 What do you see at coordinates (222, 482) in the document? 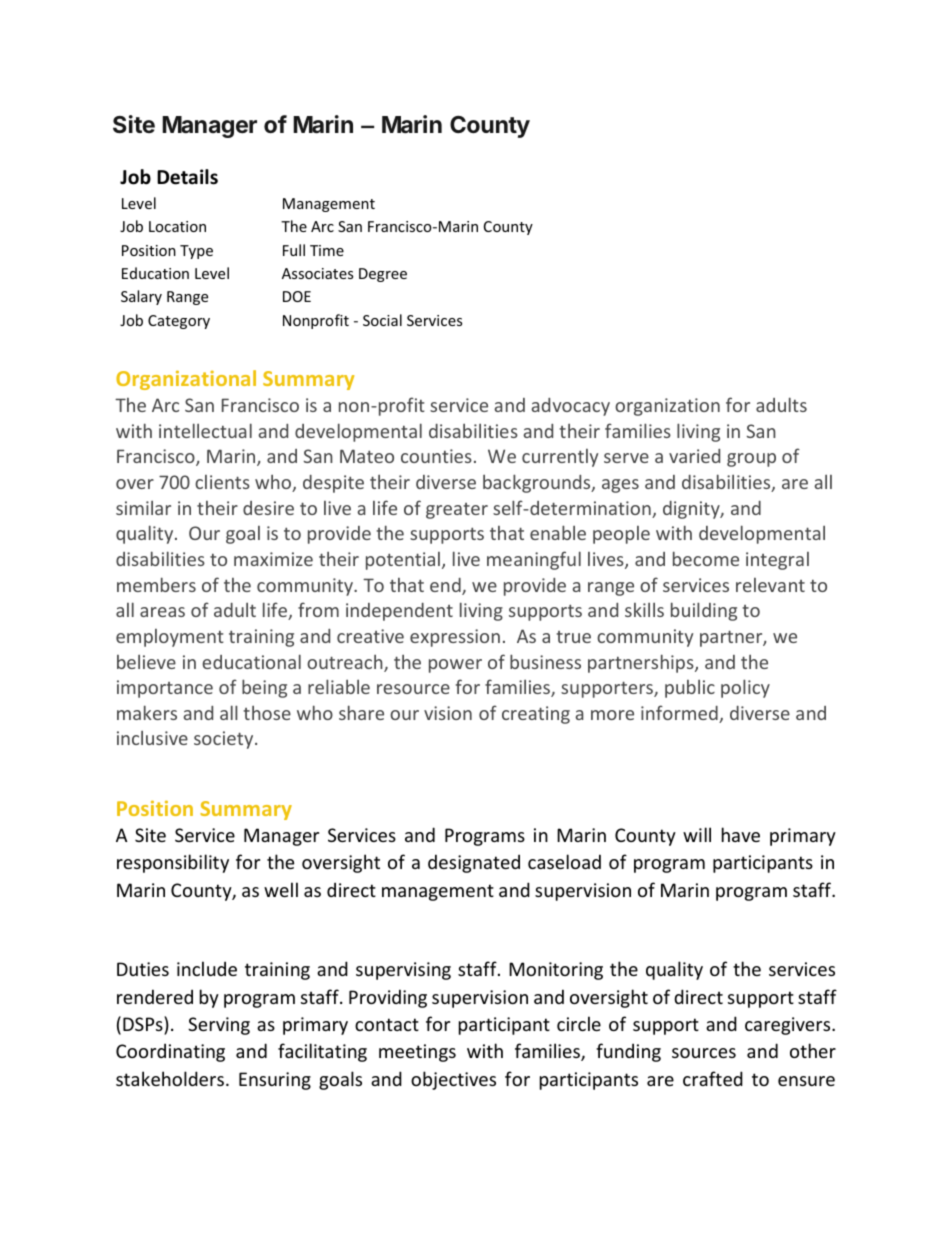
I see `clients` at bounding box center [222, 482].
